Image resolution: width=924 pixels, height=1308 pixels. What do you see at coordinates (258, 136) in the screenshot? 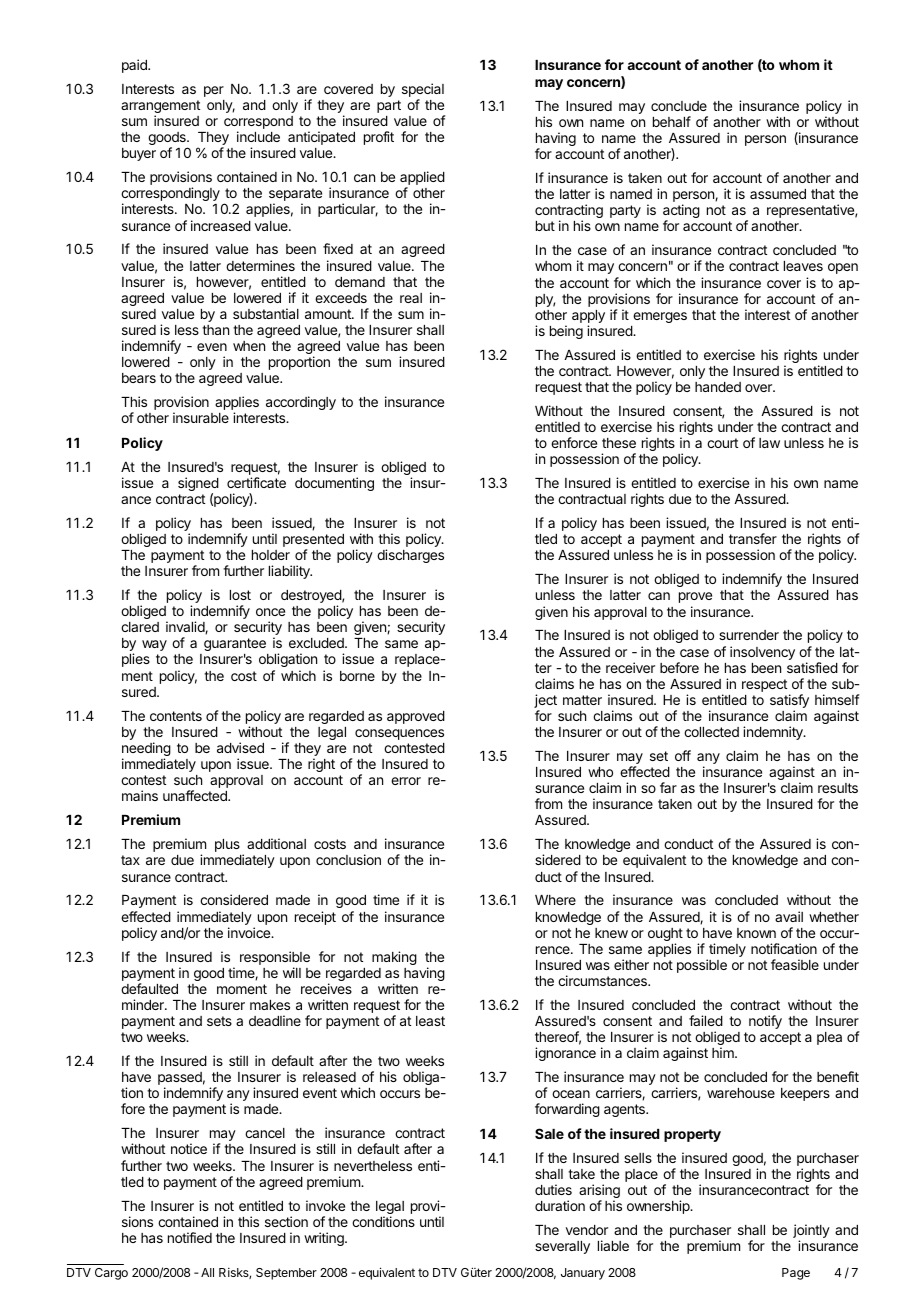
I see `include` at bounding box center [258, 136].
